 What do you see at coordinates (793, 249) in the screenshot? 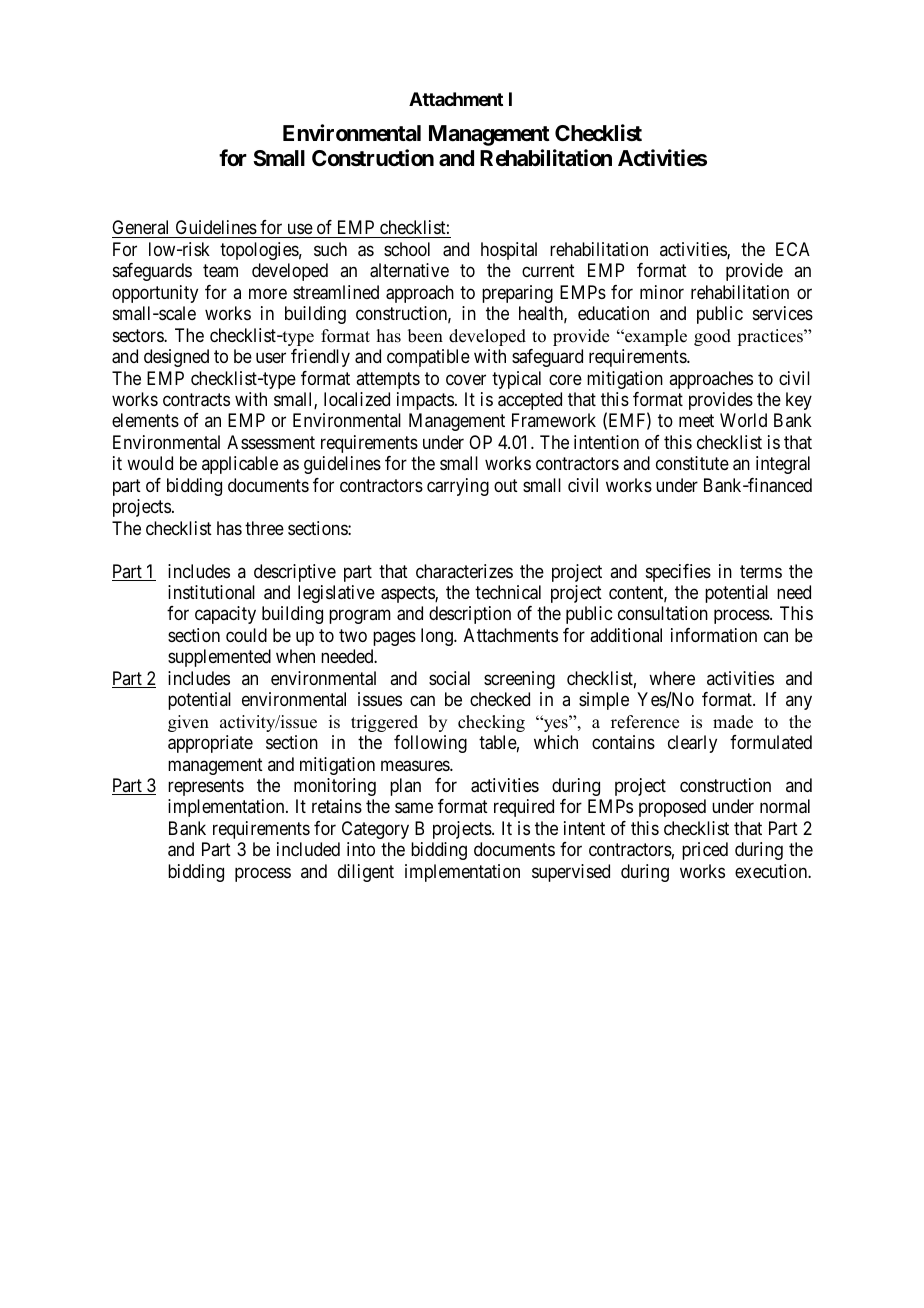
I see `ECA` at bounding box center [793, 249].
